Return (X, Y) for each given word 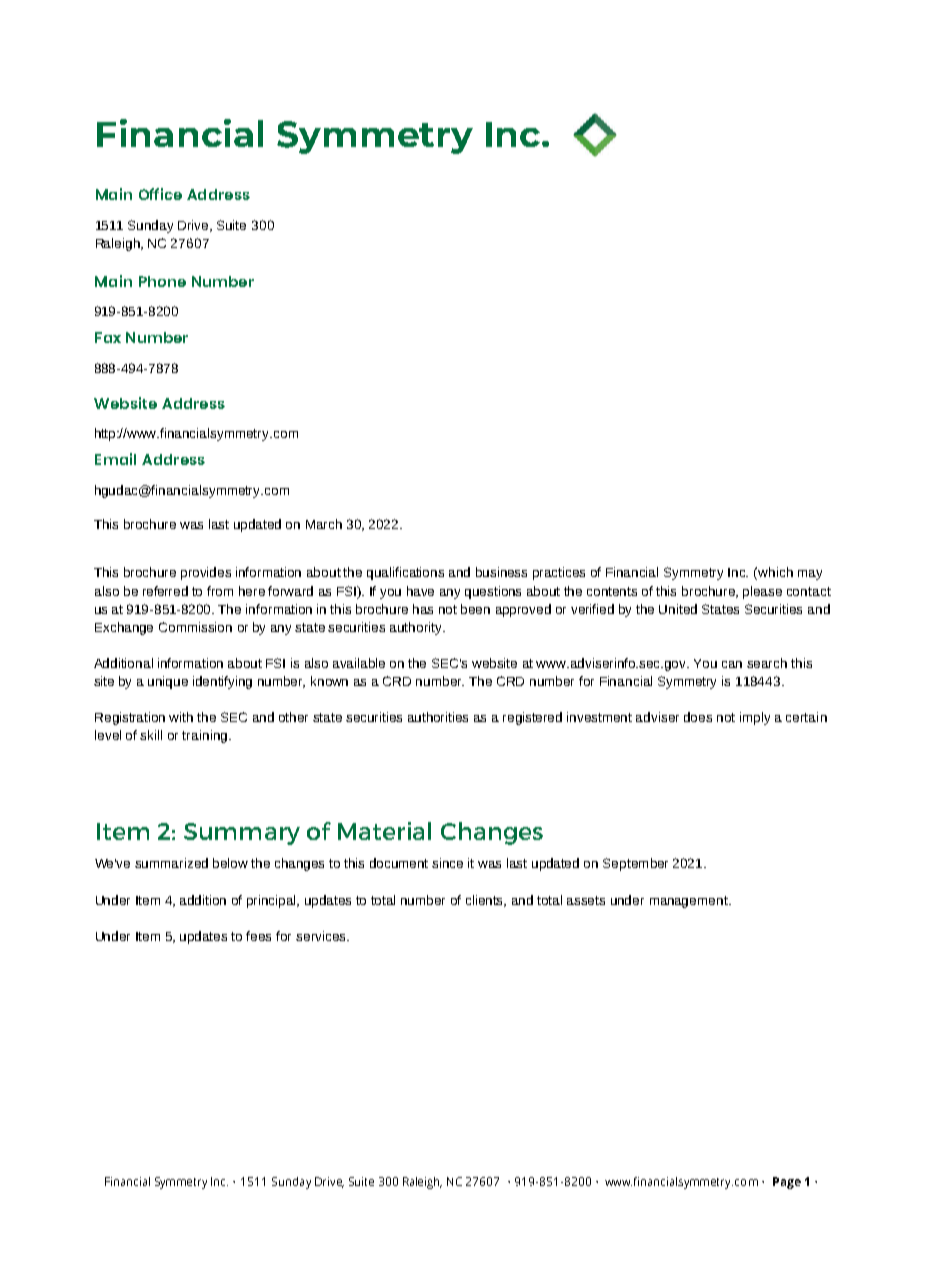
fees (258, 936)
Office (160, 194)
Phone (162, 281)
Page (787, 1183)
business (501, 572)
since (447, 863)
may (810, 575)
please (762, 592)
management (690, 902)
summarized (171, 863)
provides (206, 573)
